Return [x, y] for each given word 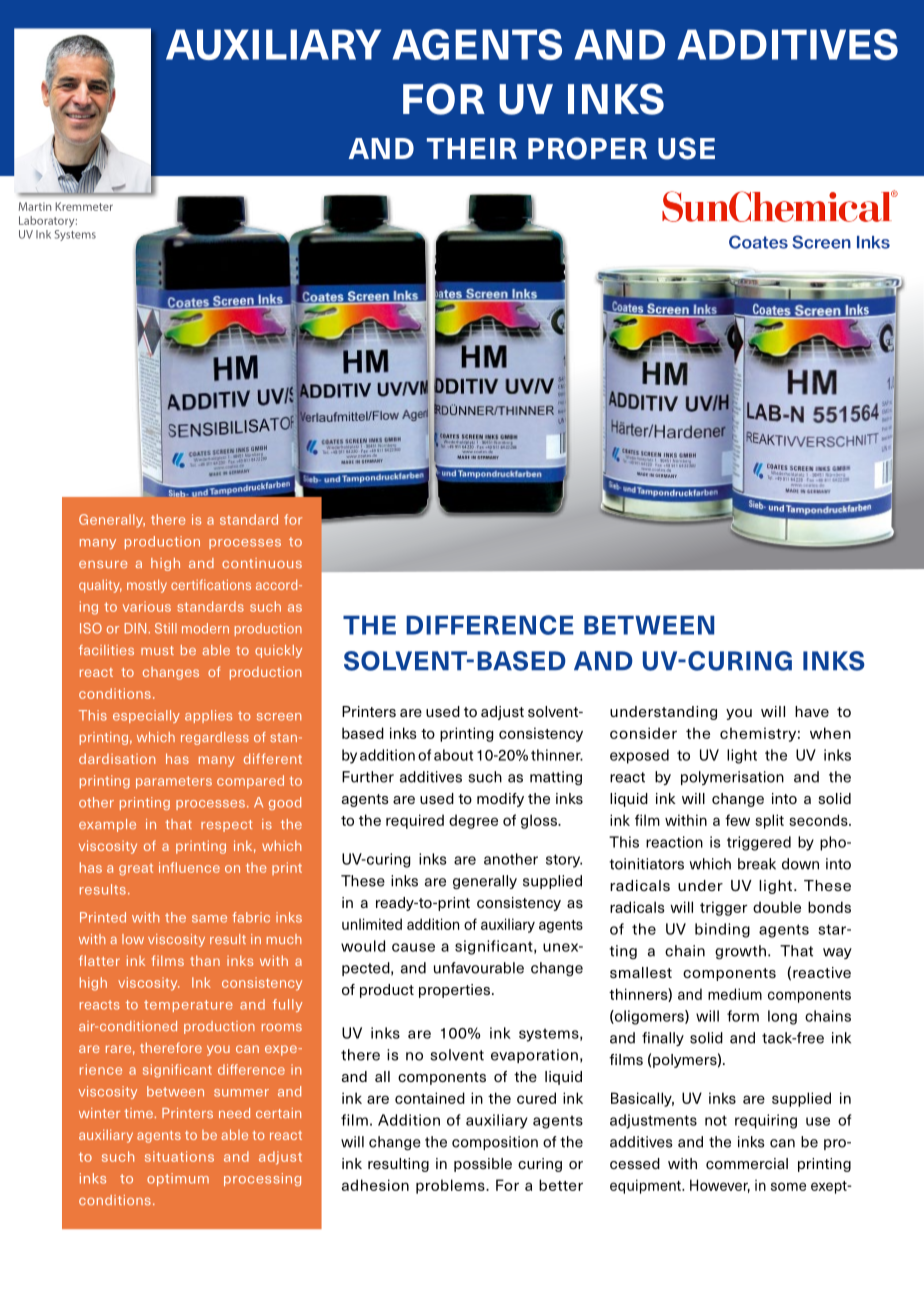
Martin [35, 206]
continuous [262, 563]
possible [483, 1165]
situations [179, 1156]
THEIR [472, 148]
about [453, 755]
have [812, 711]
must [157, 651]
